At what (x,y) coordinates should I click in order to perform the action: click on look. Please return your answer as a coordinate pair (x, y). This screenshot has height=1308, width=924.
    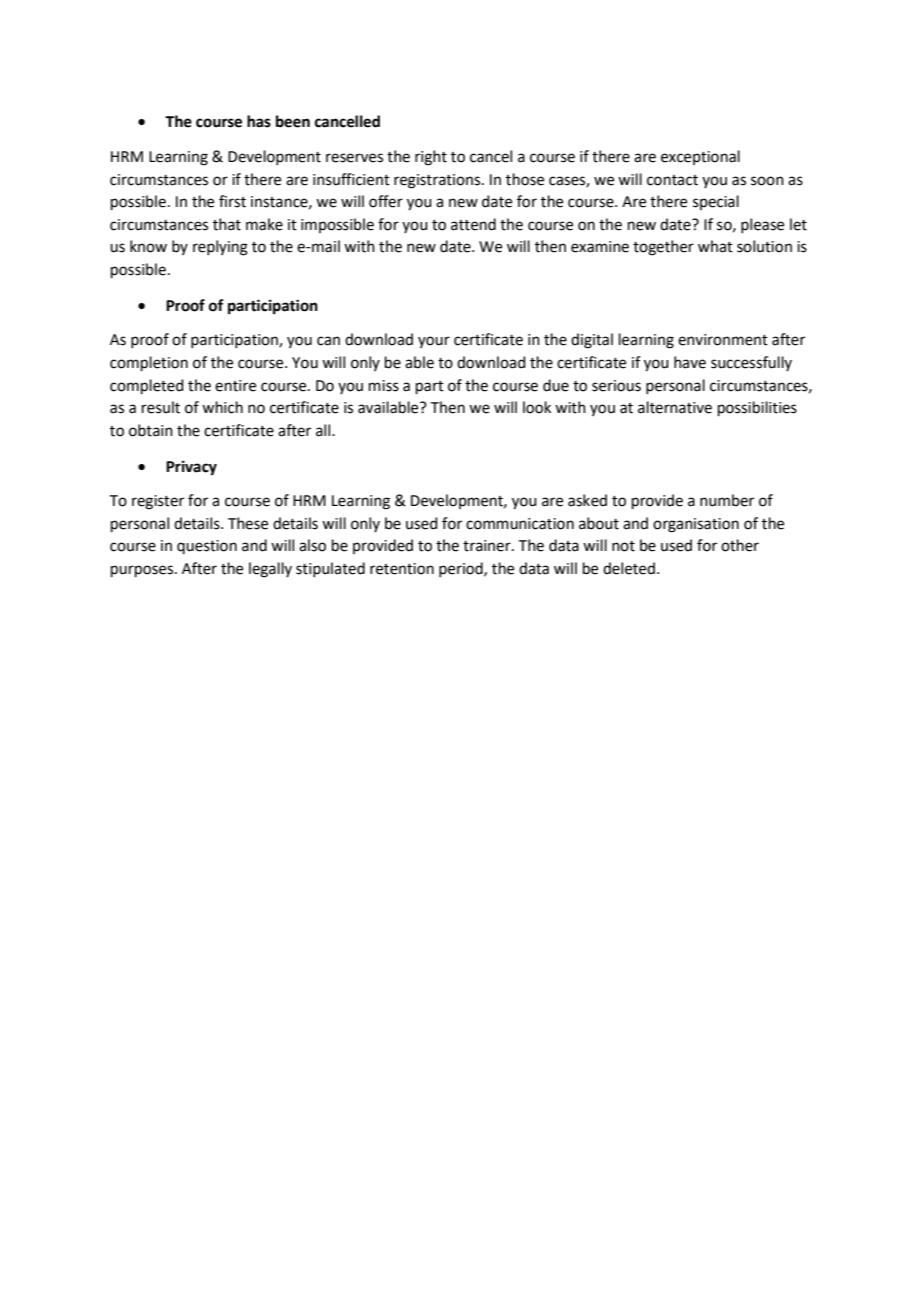
    Looking at the image, I should click on (537, 407).
